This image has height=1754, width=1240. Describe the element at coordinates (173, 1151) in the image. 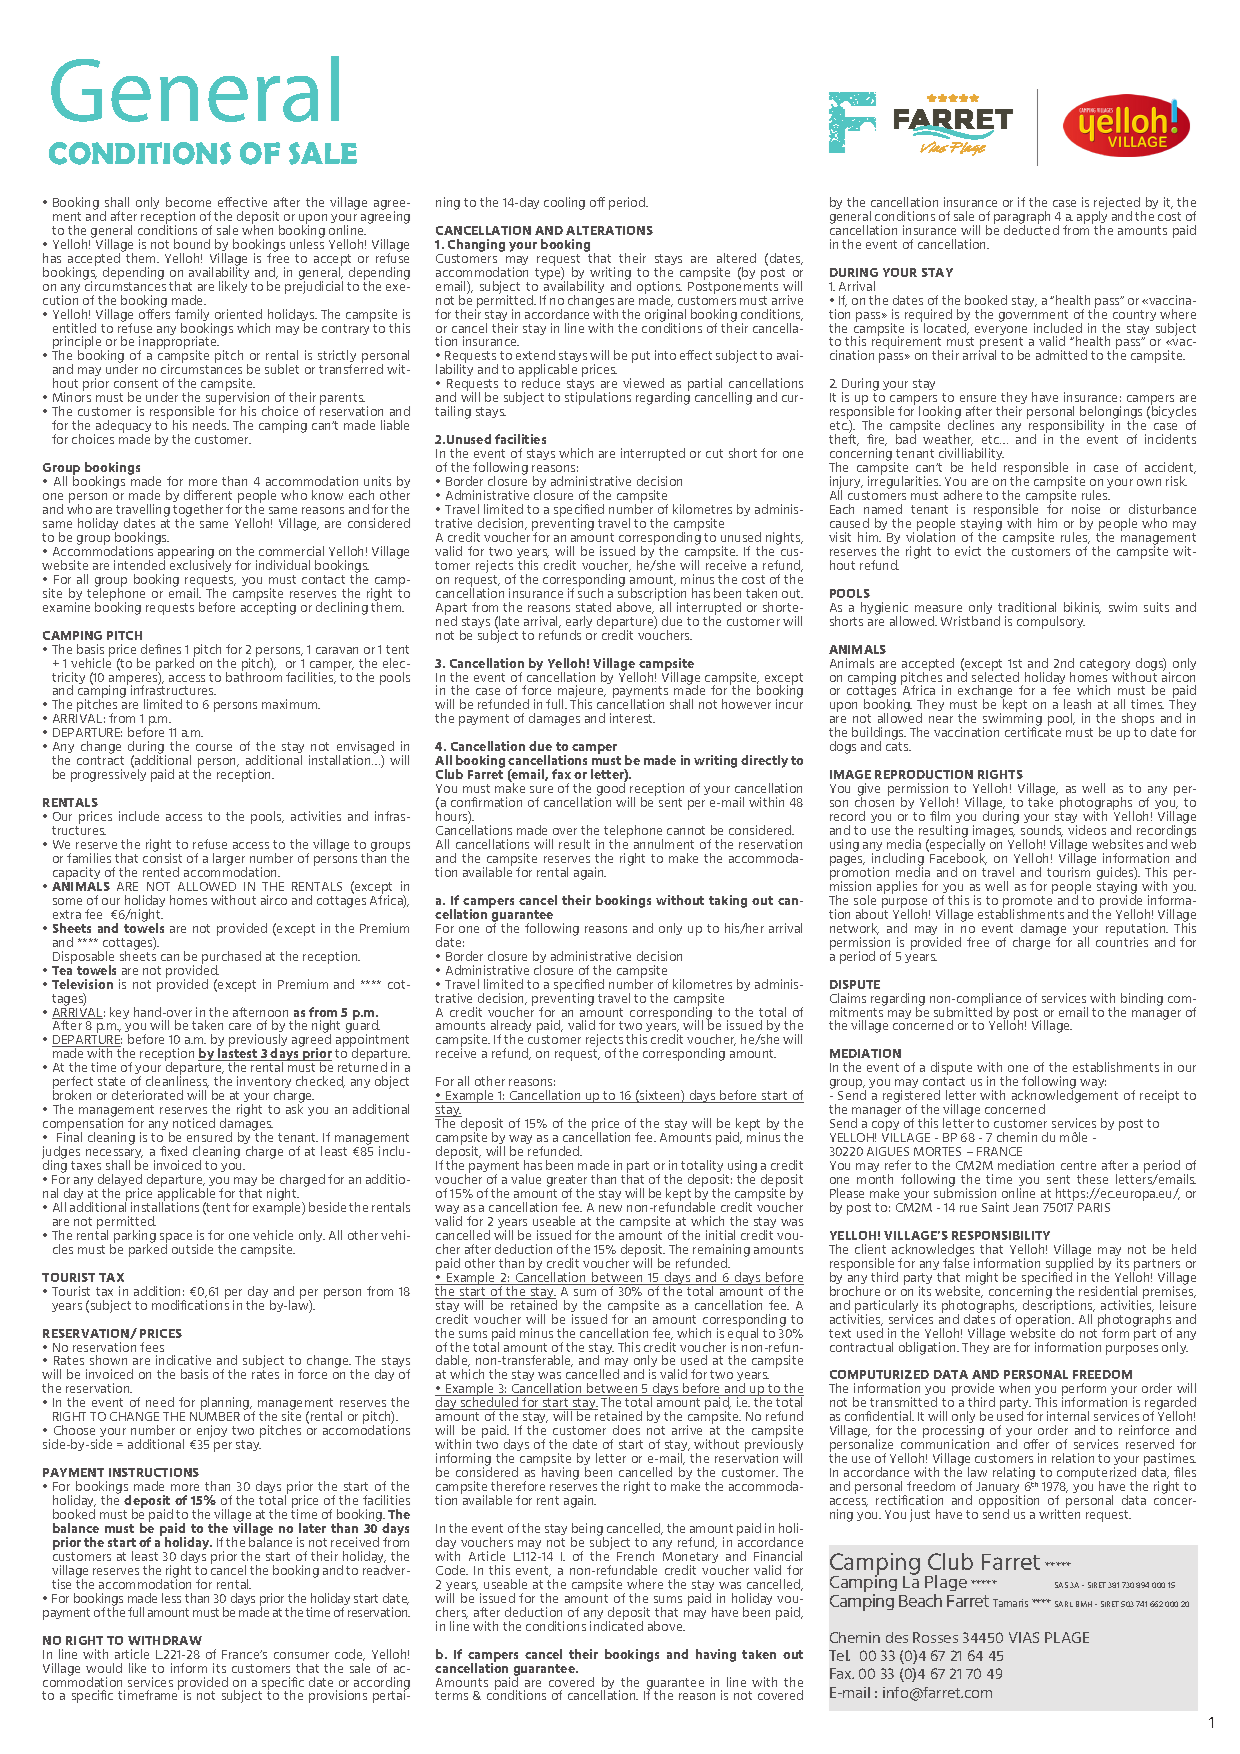

I see `fixed` at that location.
